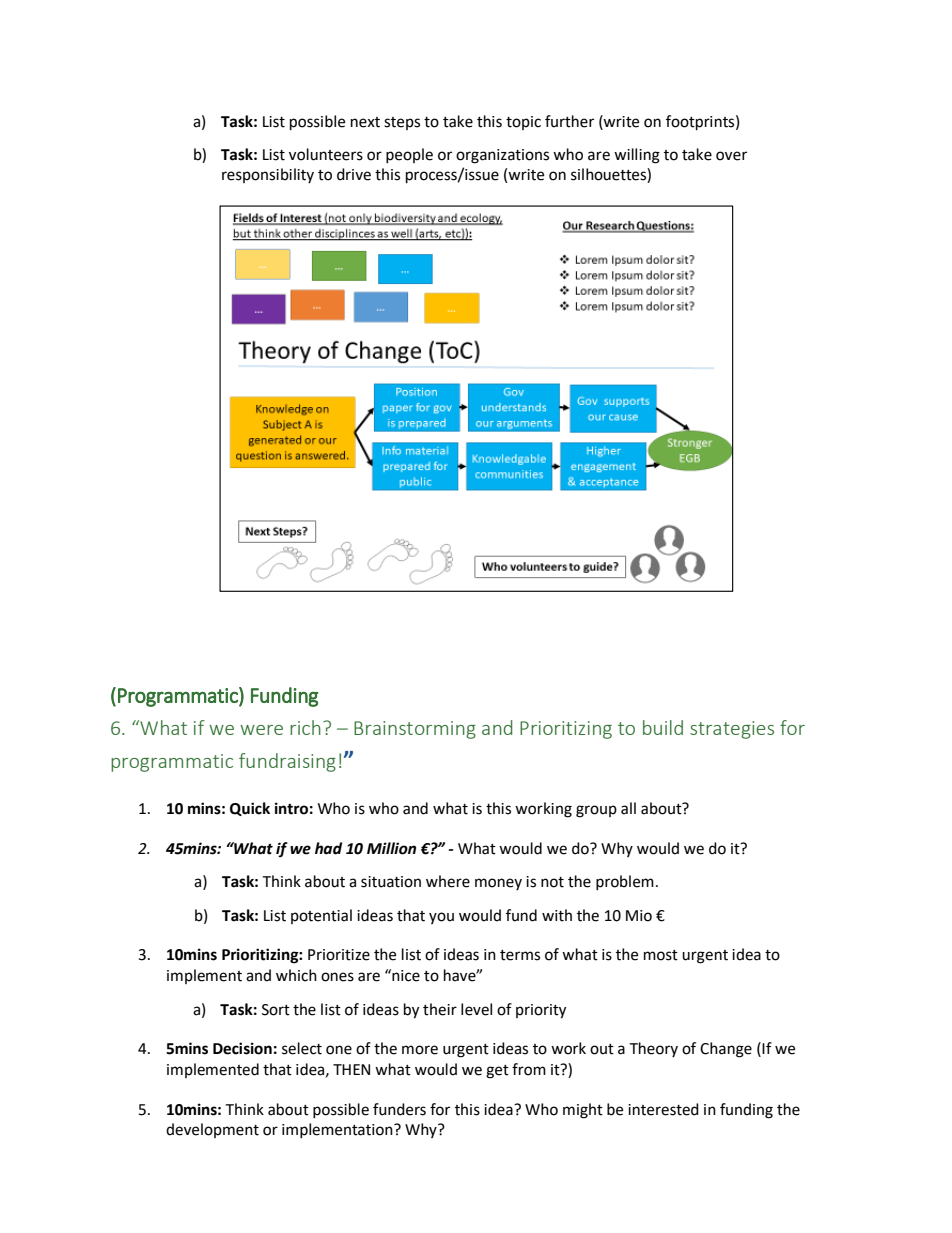 The height and width of the image is (1233, 952). What do you see at coordinates (663, 1109) in the image?
I see `interested` at bounding box center [663, 1109].
